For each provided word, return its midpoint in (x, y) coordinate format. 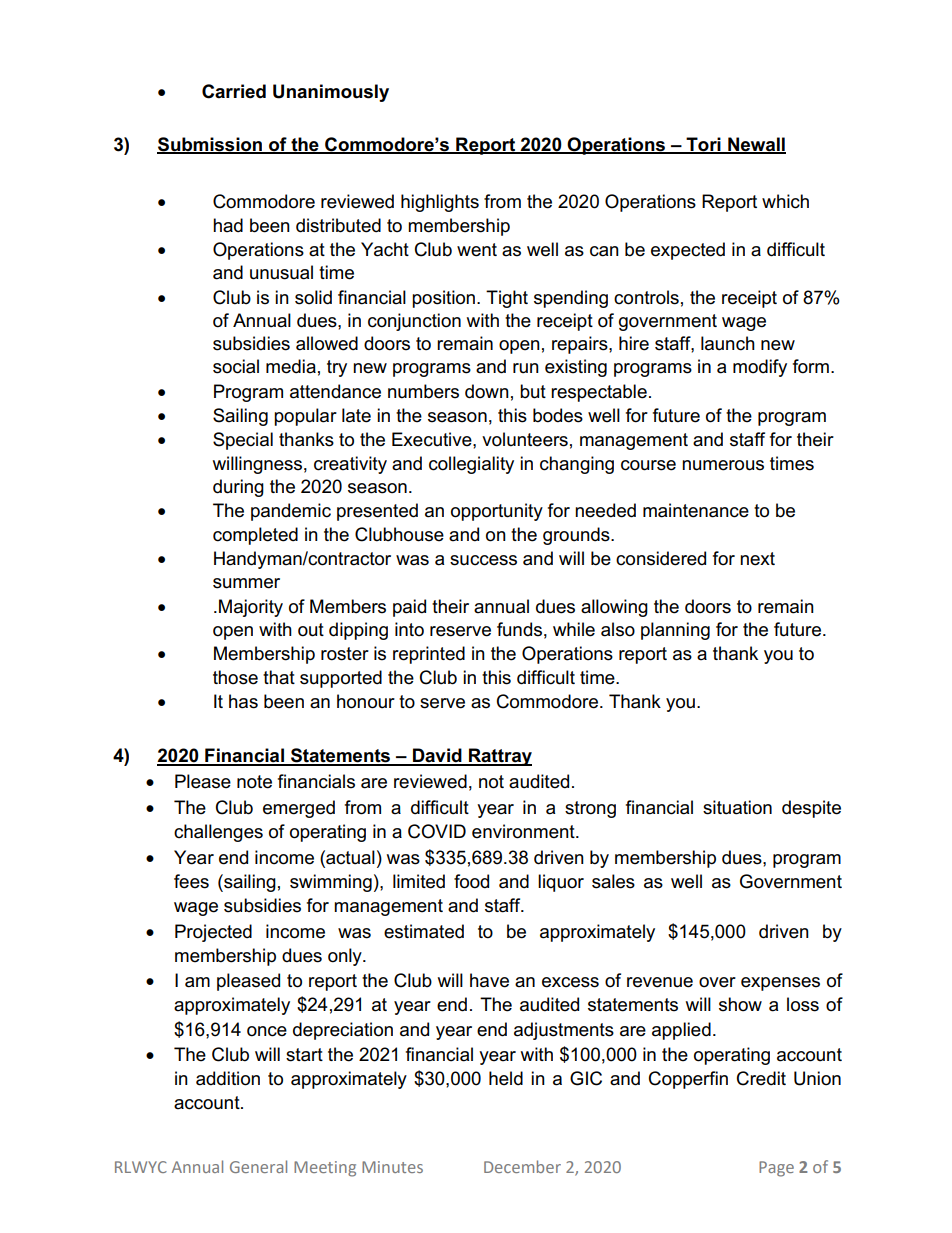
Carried (234, 91)
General (258, 1166)
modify (760, 368)
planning (675, 631)
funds (519, 629)
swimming (331, 883)
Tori (703, 145)
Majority (251, 608)
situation (737, 807)
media (291, 366)
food (471, 881)
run (526, 368)
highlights (440, 203)
